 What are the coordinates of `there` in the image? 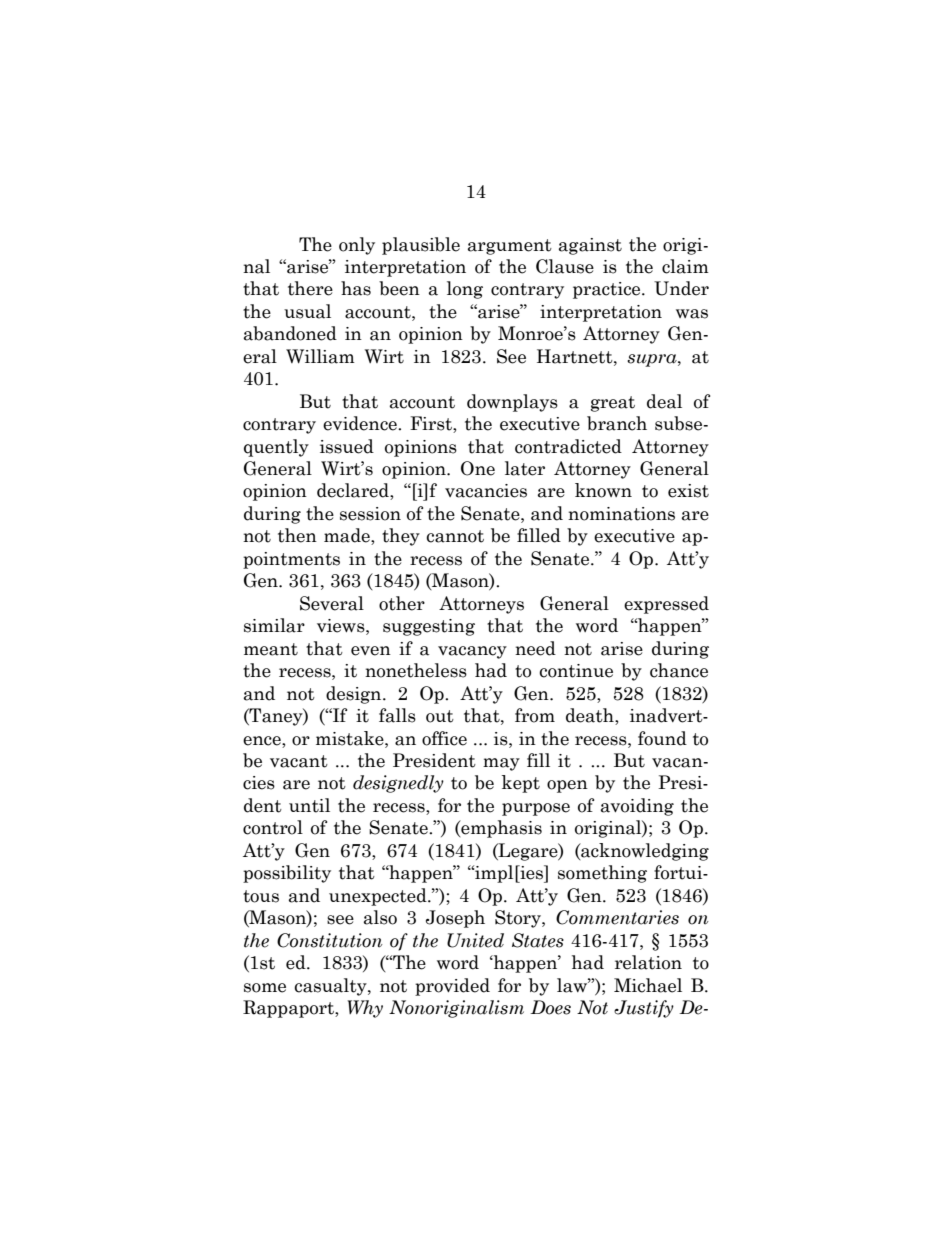 It's located at (310, 288).
